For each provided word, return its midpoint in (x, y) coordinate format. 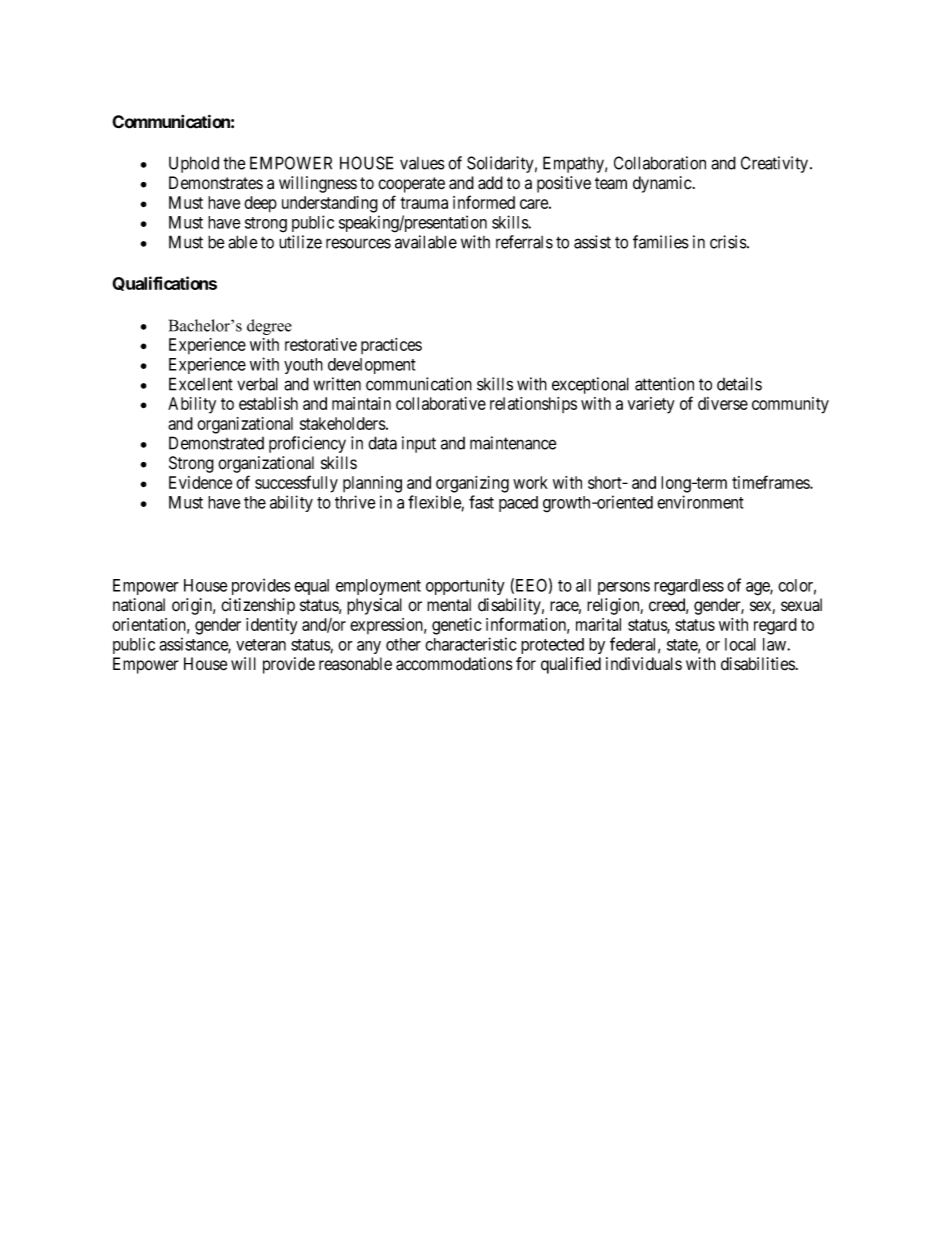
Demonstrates (216, 183)
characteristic (471, 644)
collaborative (441, 403)
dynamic (662, 184)
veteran (261, 645)
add (490, 183)
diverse (723, 403)
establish (268, 403)
